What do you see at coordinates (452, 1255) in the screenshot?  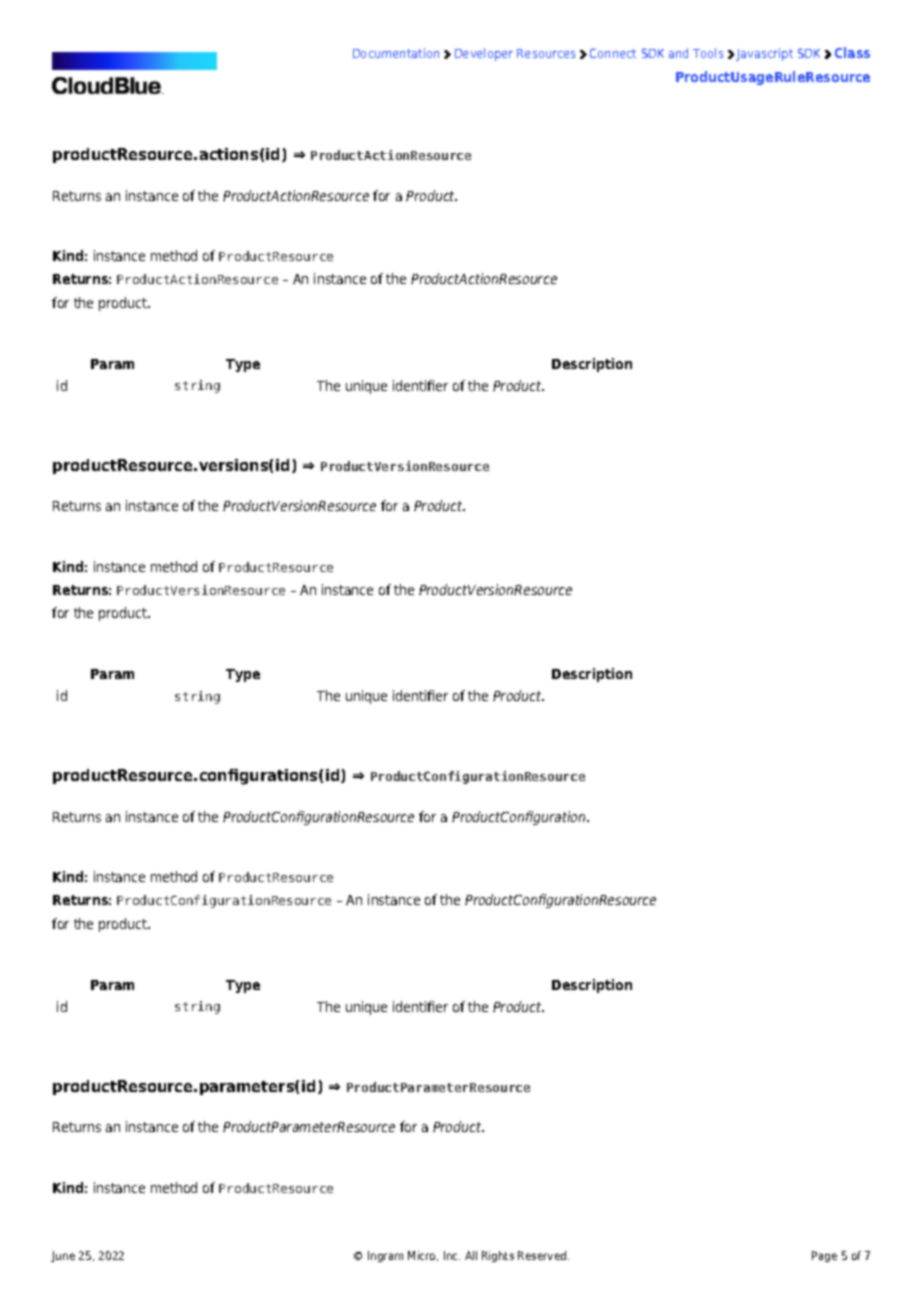 I see `Inc` at bounding box center [452, 1255].
